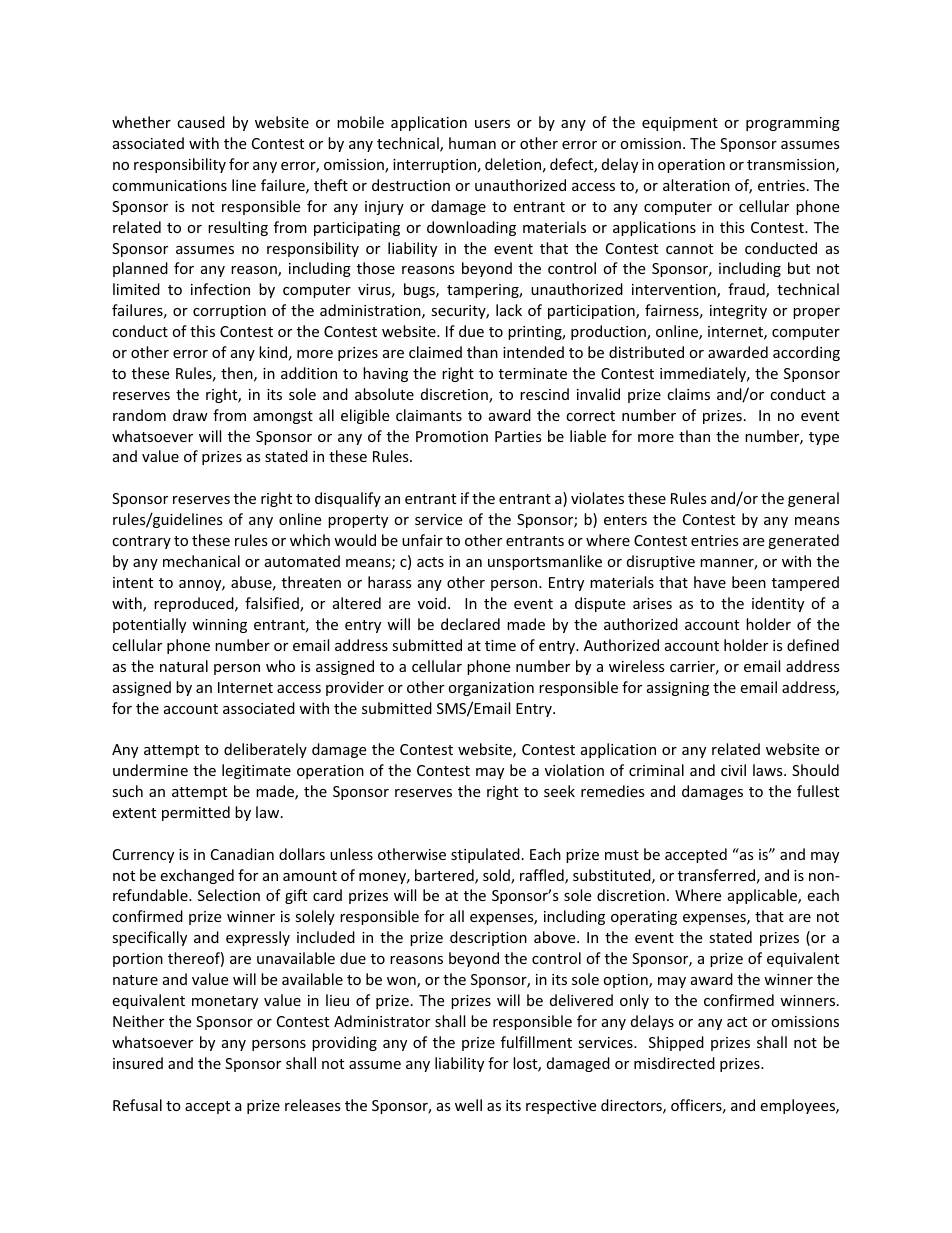 This screenshot has height=1233, width=952. What do you see at coordinates (696, 185) in the screenshot?
I see `alteration` at bounding box center [696, 185].
